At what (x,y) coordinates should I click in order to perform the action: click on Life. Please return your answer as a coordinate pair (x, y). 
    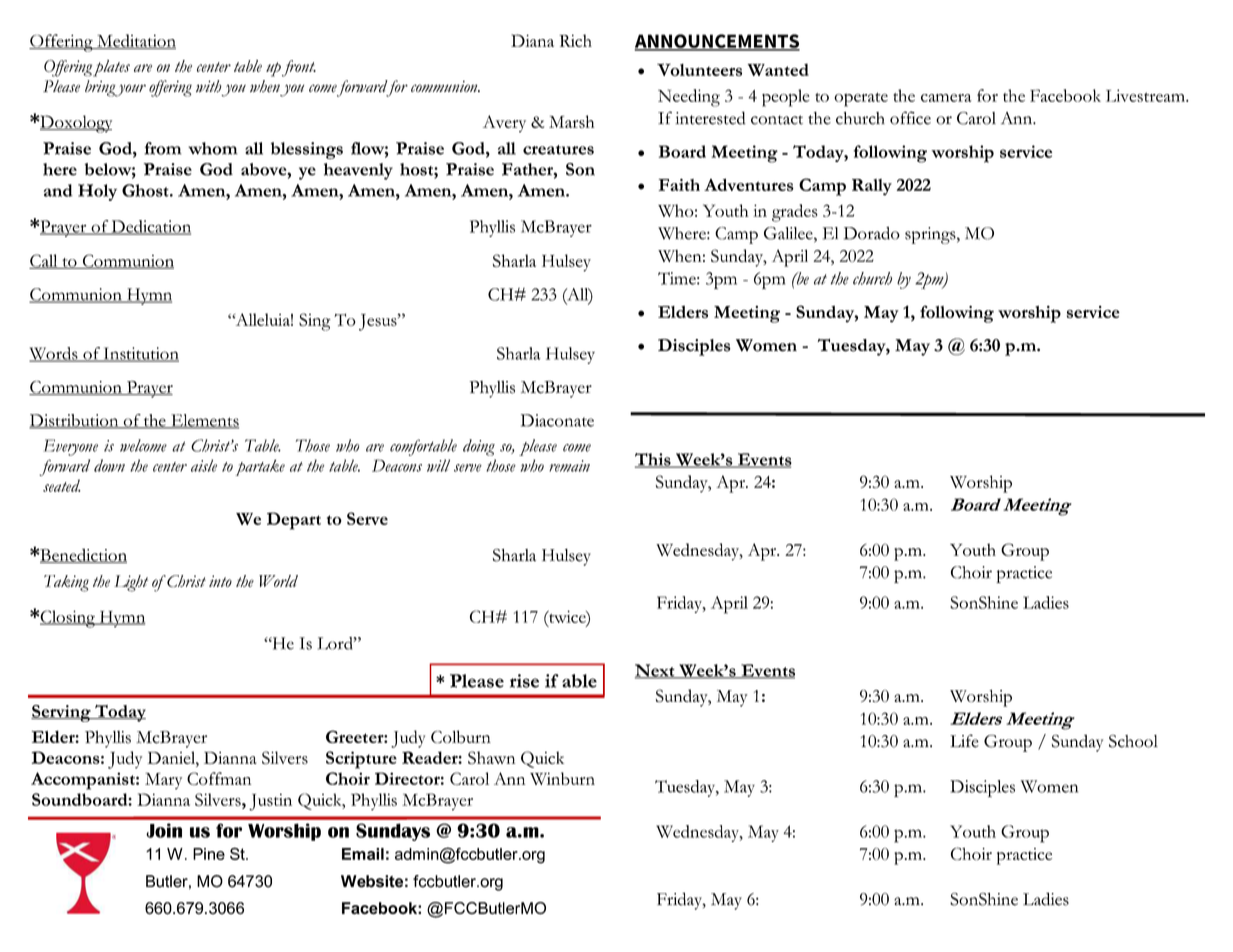
    Looking at the image, I should click on (964, 741).
